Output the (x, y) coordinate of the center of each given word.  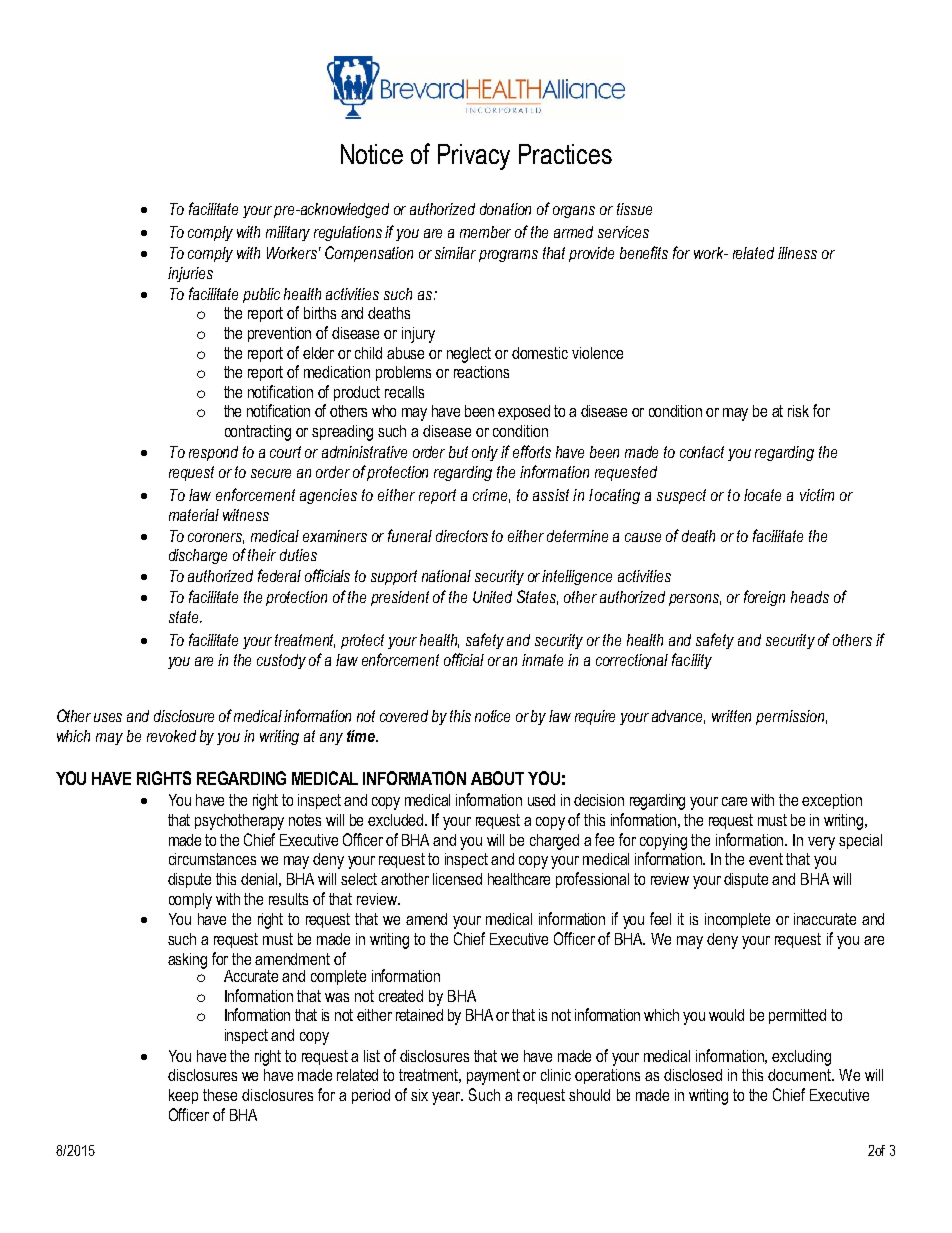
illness (797, 253)
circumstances (212, 859)
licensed (457, 879)
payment (493, 1077)
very (821, 843)
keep (183, 1096)
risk (798, 411)
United (492, 597)
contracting (258, 433)
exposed (524, 412)
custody (281, 661)
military (288, 233)
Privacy (474, 157)
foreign (764, 598)
